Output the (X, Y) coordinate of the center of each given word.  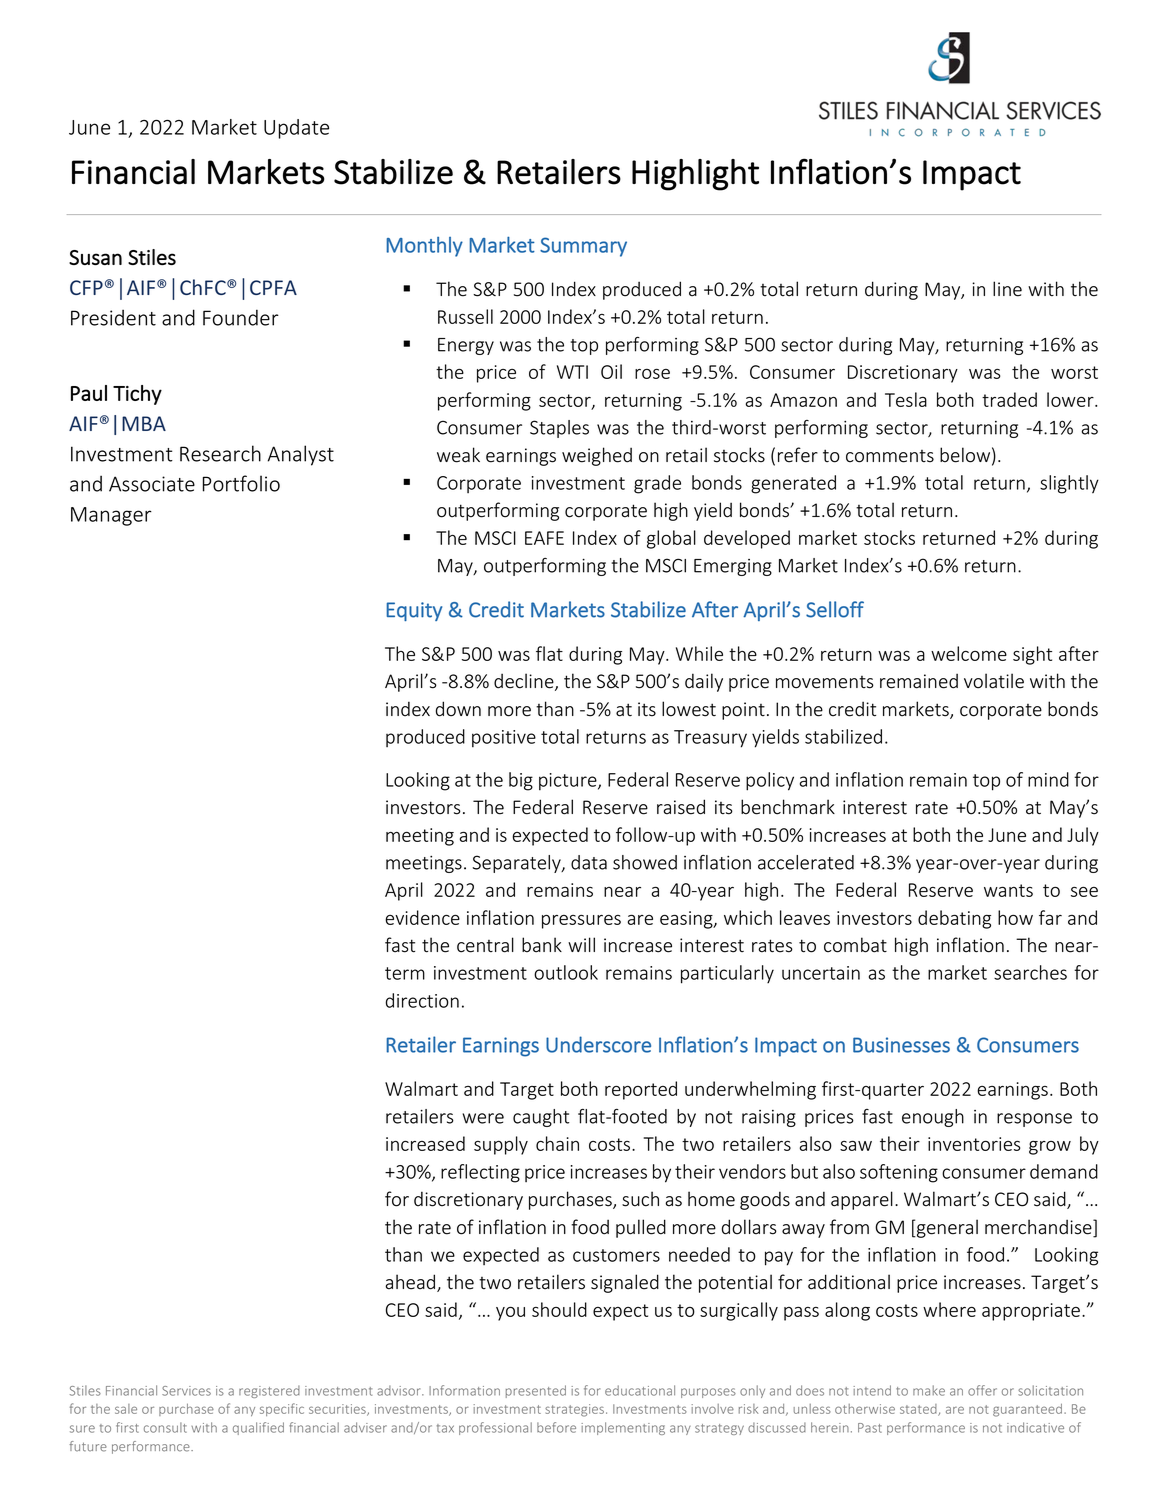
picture (569, 782)
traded (1009, 399)
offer (982, 1390)
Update (296, 129)
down (458, 709)
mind (1048, 779)
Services (186, 1391)
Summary (583, 247)
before (556, 1427)
